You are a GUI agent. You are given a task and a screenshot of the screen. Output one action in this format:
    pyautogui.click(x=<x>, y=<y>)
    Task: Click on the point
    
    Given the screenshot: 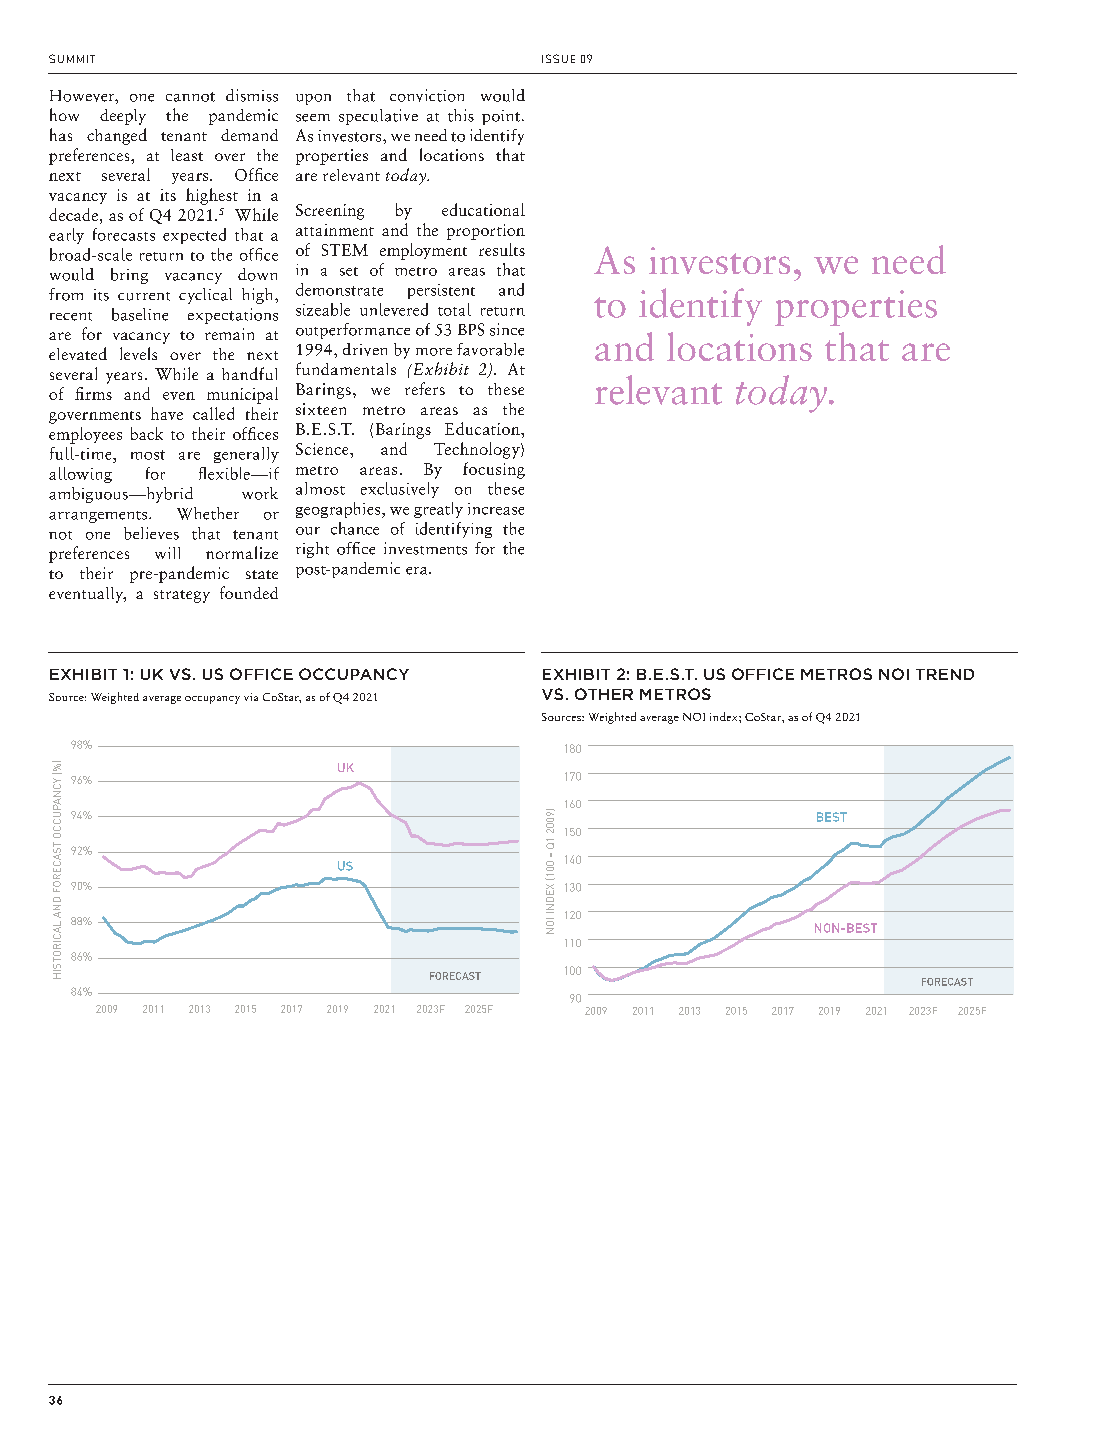 What is the action you would take?
    pyautogui.click(x=501, y=117)
